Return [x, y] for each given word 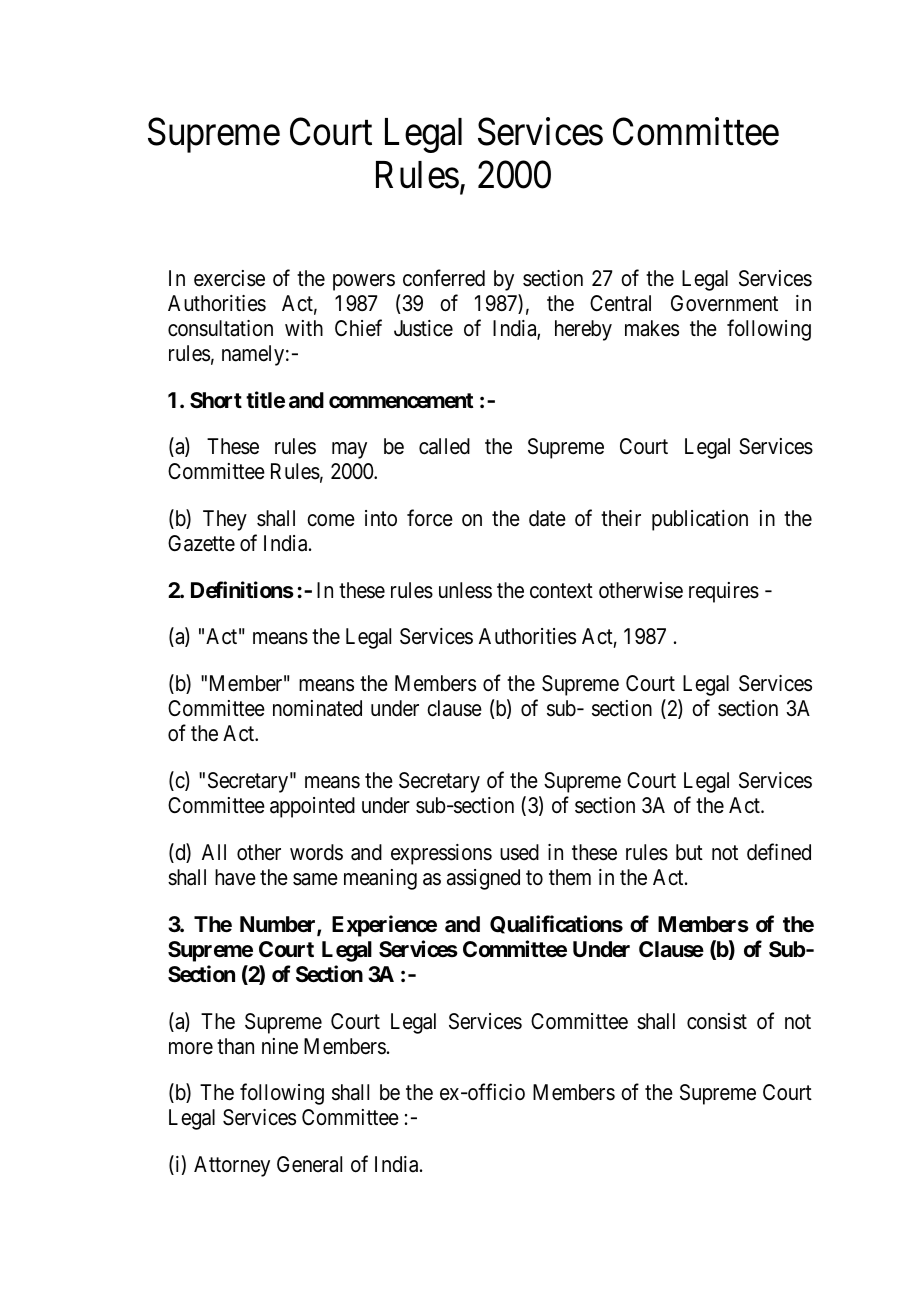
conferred [444, 278]
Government [724, 303]
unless [465, 590]
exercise [229, 278]
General [309, 1164]
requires [724, 592]
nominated [317, 708]
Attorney [232, 1166]
